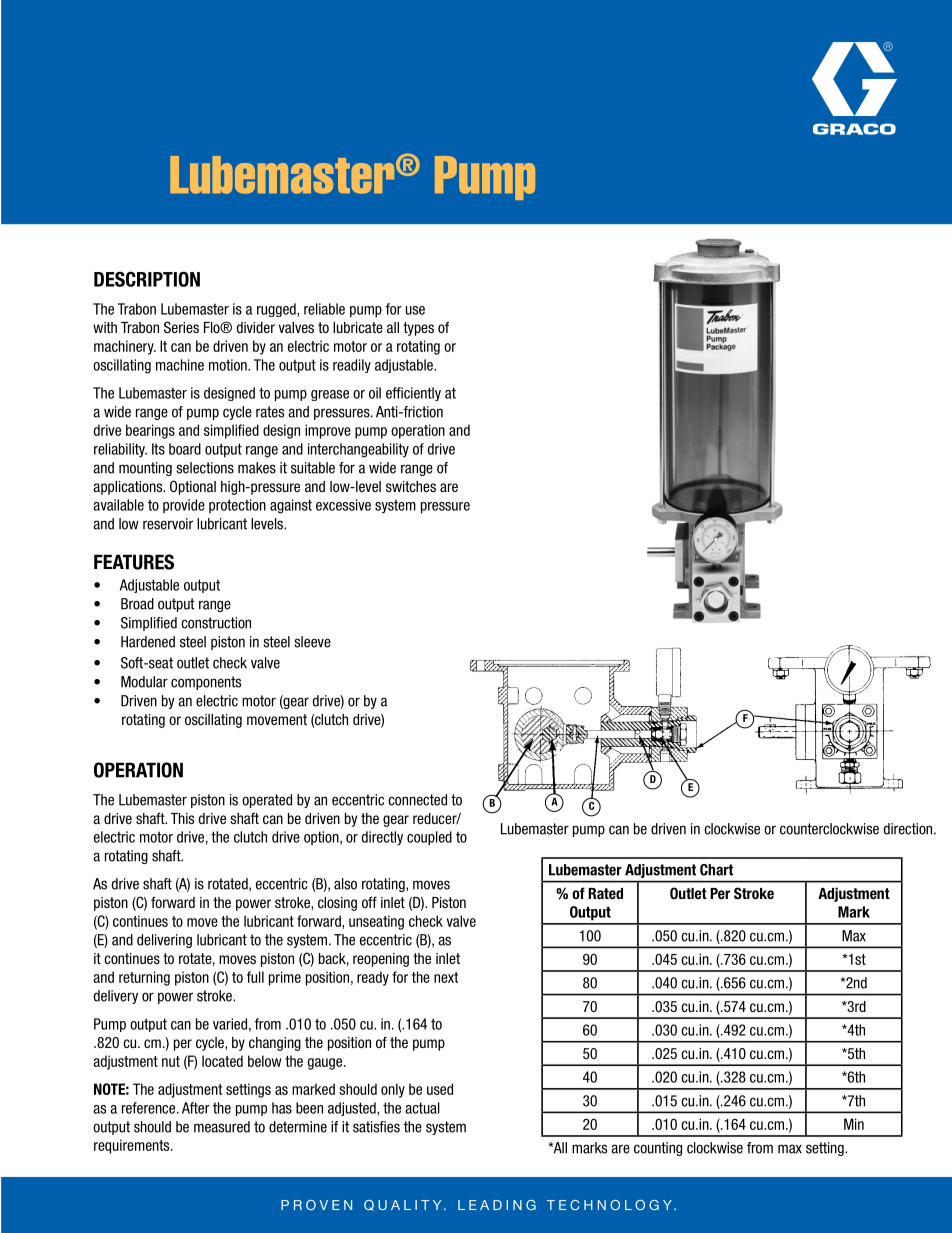  I want to click on connected, so click(417, 800).
